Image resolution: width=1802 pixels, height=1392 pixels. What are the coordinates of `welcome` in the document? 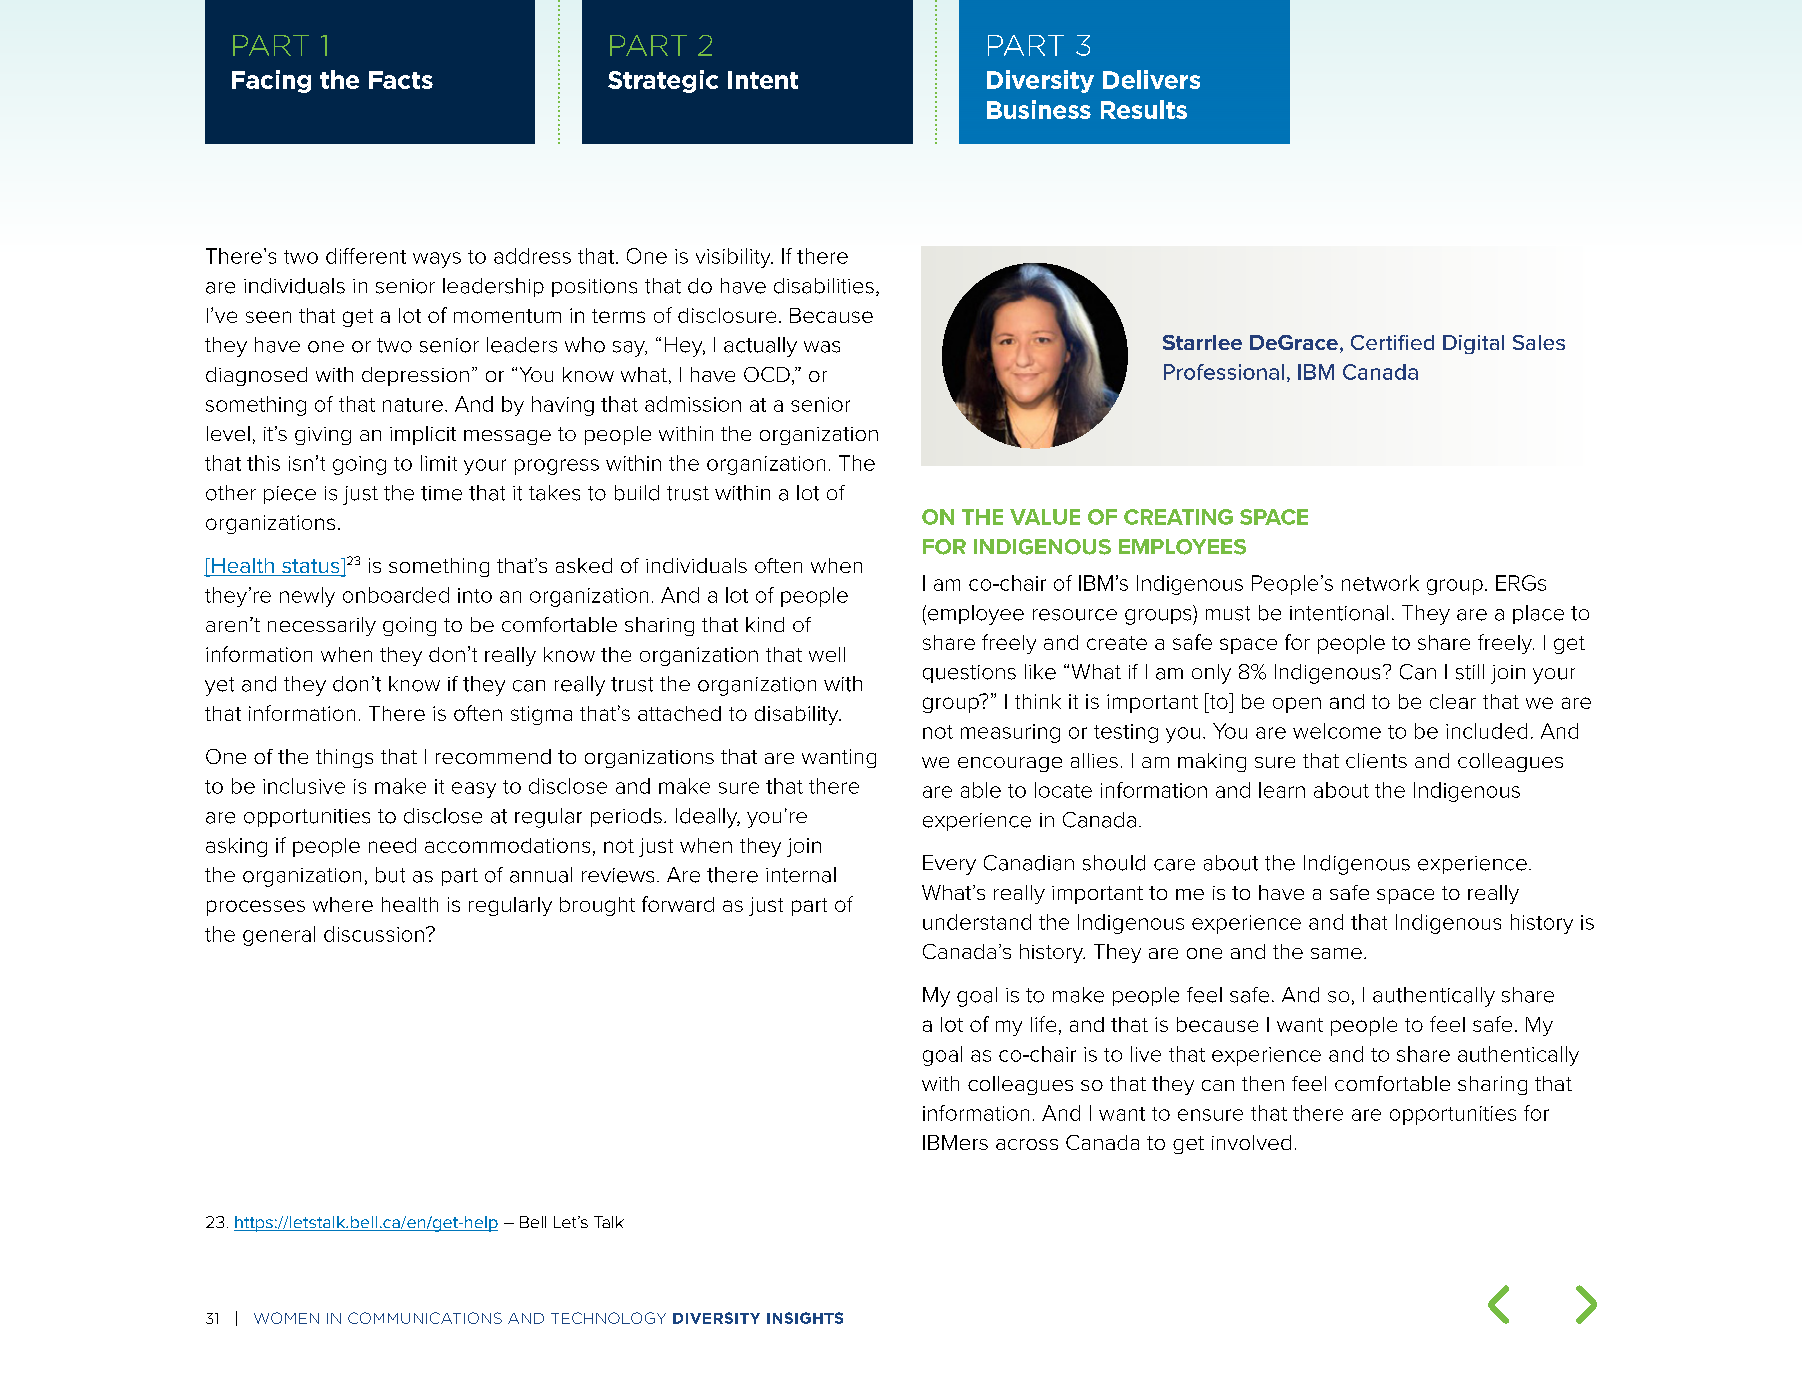 It's located at (1337, 731).
